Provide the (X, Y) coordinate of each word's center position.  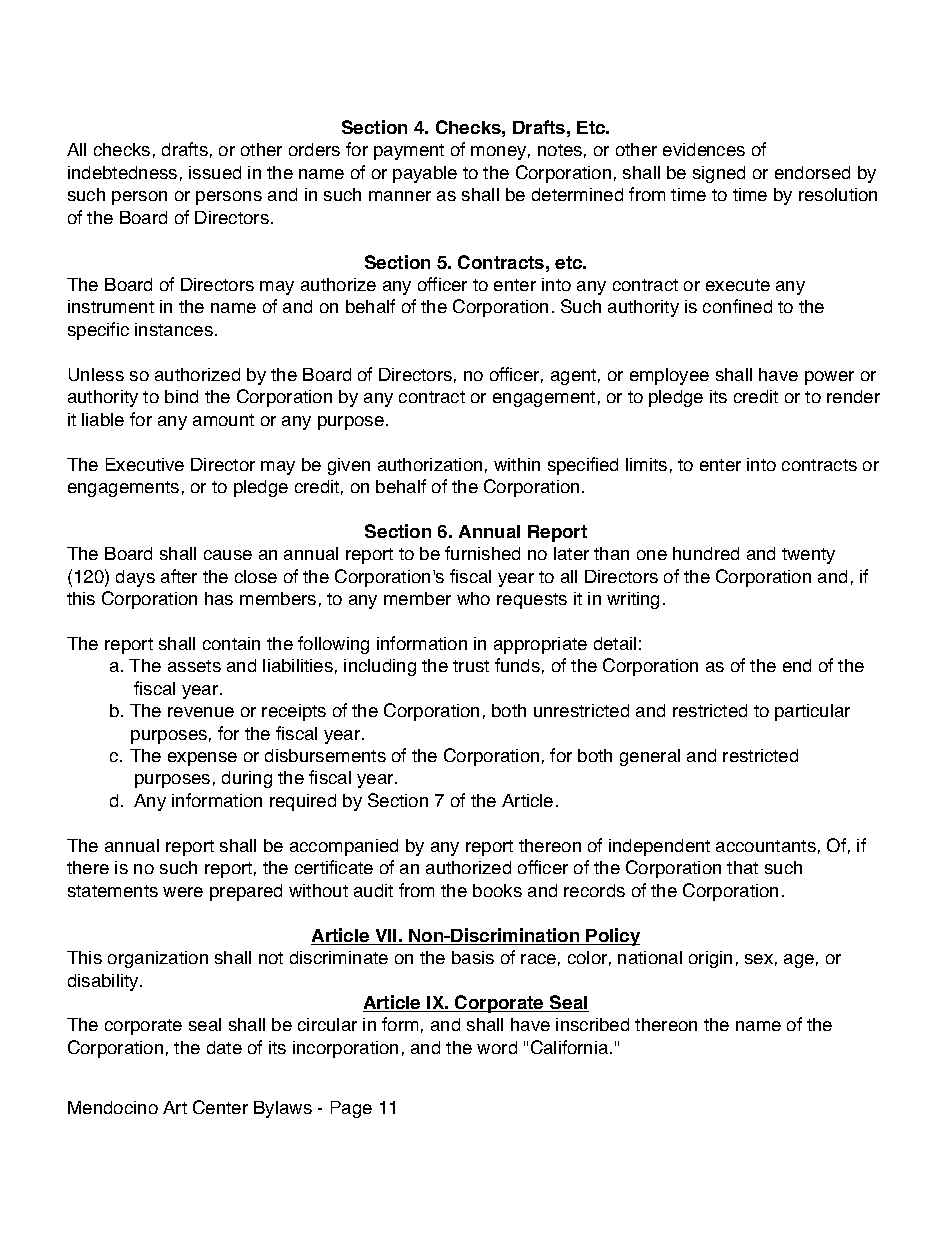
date (224, 1047)
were (183, 892)
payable (425, 174)
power (829, 378)
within (517, 464)
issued (215, 172)
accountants (766, 846)
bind (181, 396)
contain (231, 643)
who (473, 598)
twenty (808, 556)
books (497, 890)
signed (719, 174)
